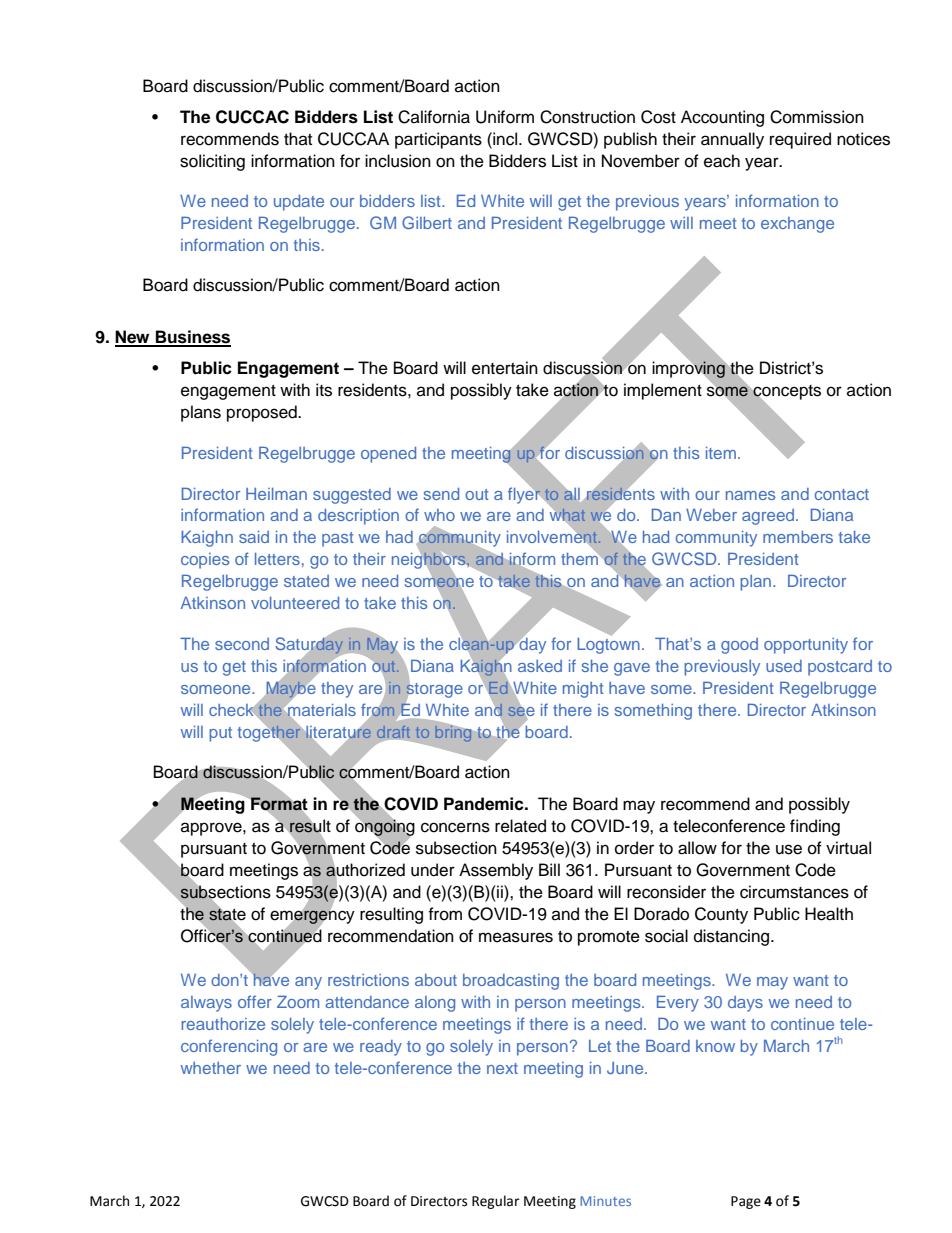 The width and height of the image is (952, 1233). I want to click on used, so click(784, 666).
